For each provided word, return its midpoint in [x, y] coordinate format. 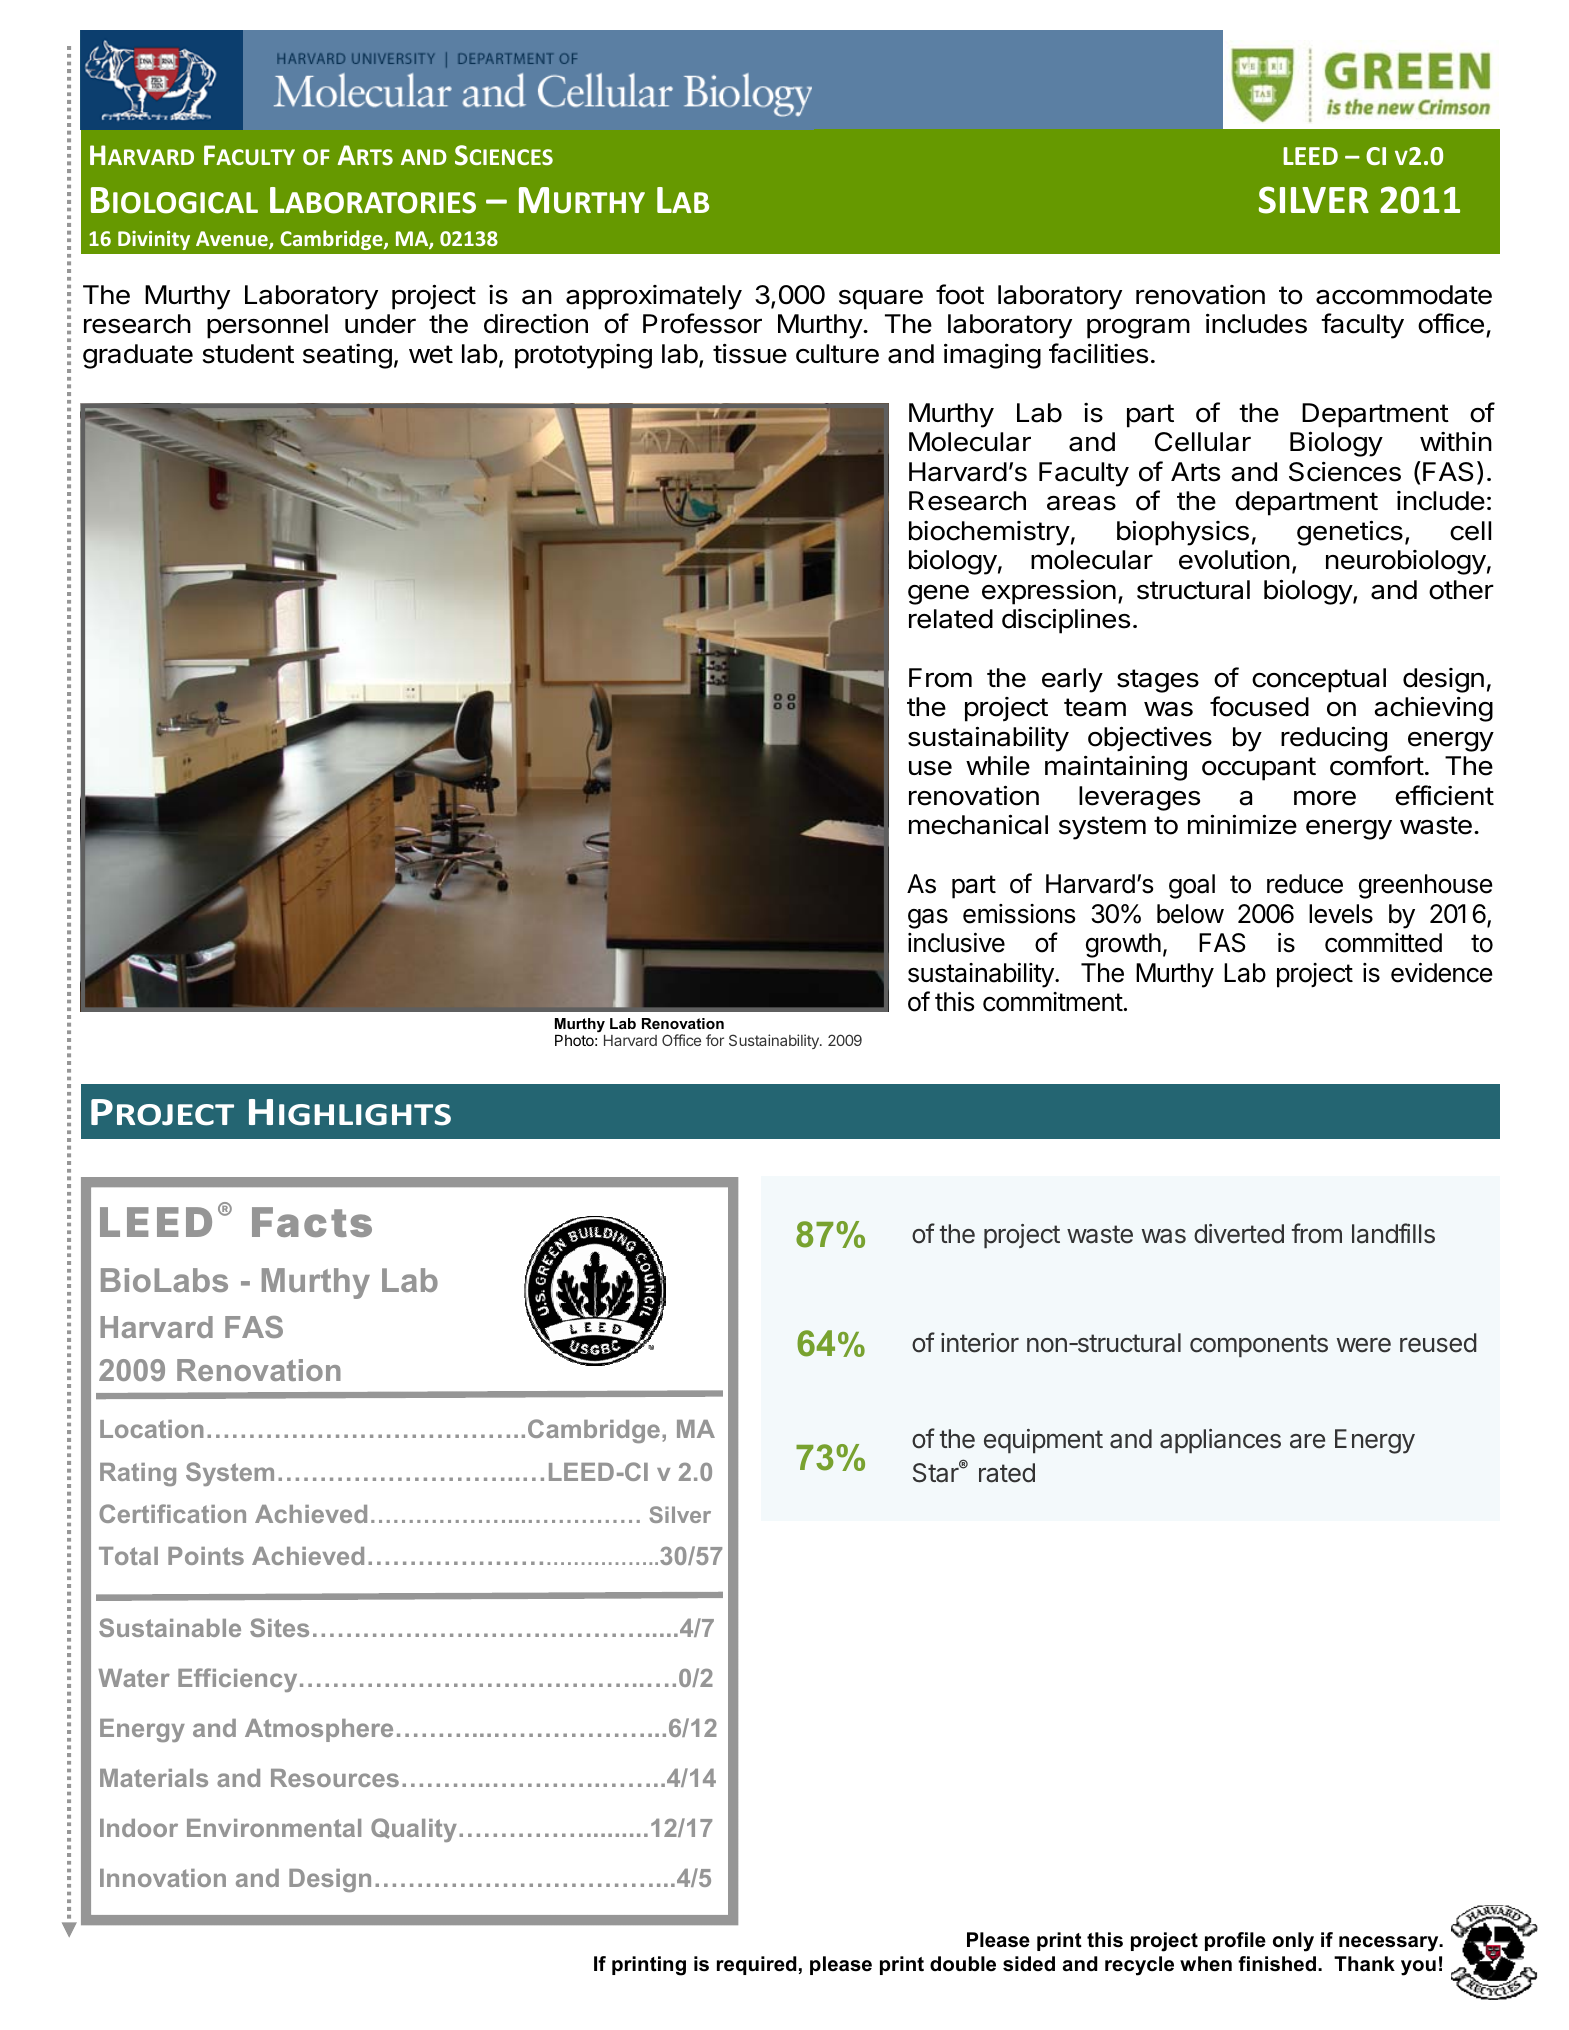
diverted [1239, 1234]
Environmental [274, 1828]
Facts [312, 1222]
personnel [267, 326]
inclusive [956, 943]
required [757, 1965]
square [881, 299]
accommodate [1404, 295]
